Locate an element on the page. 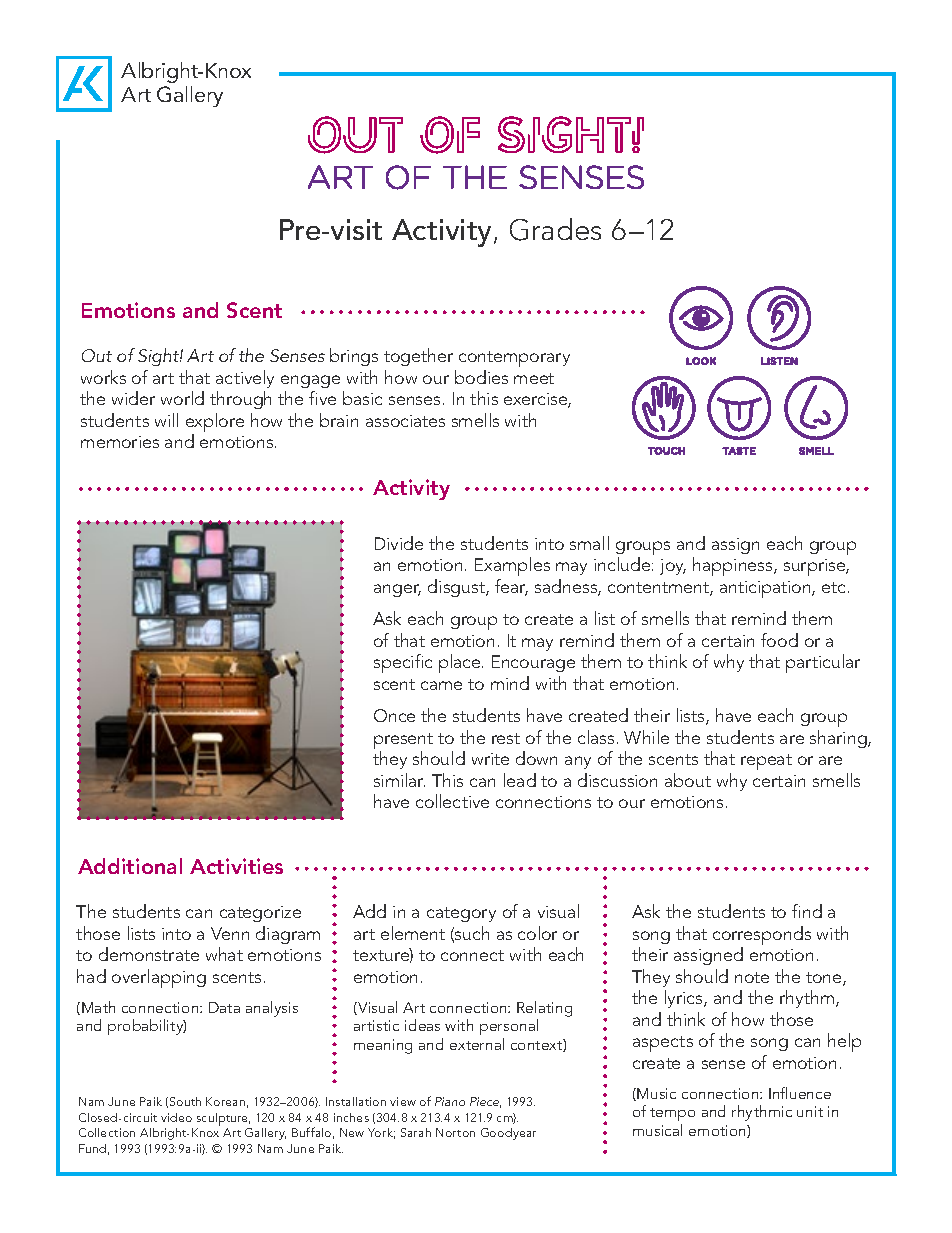  meet is located at coordinates (534, 378).
